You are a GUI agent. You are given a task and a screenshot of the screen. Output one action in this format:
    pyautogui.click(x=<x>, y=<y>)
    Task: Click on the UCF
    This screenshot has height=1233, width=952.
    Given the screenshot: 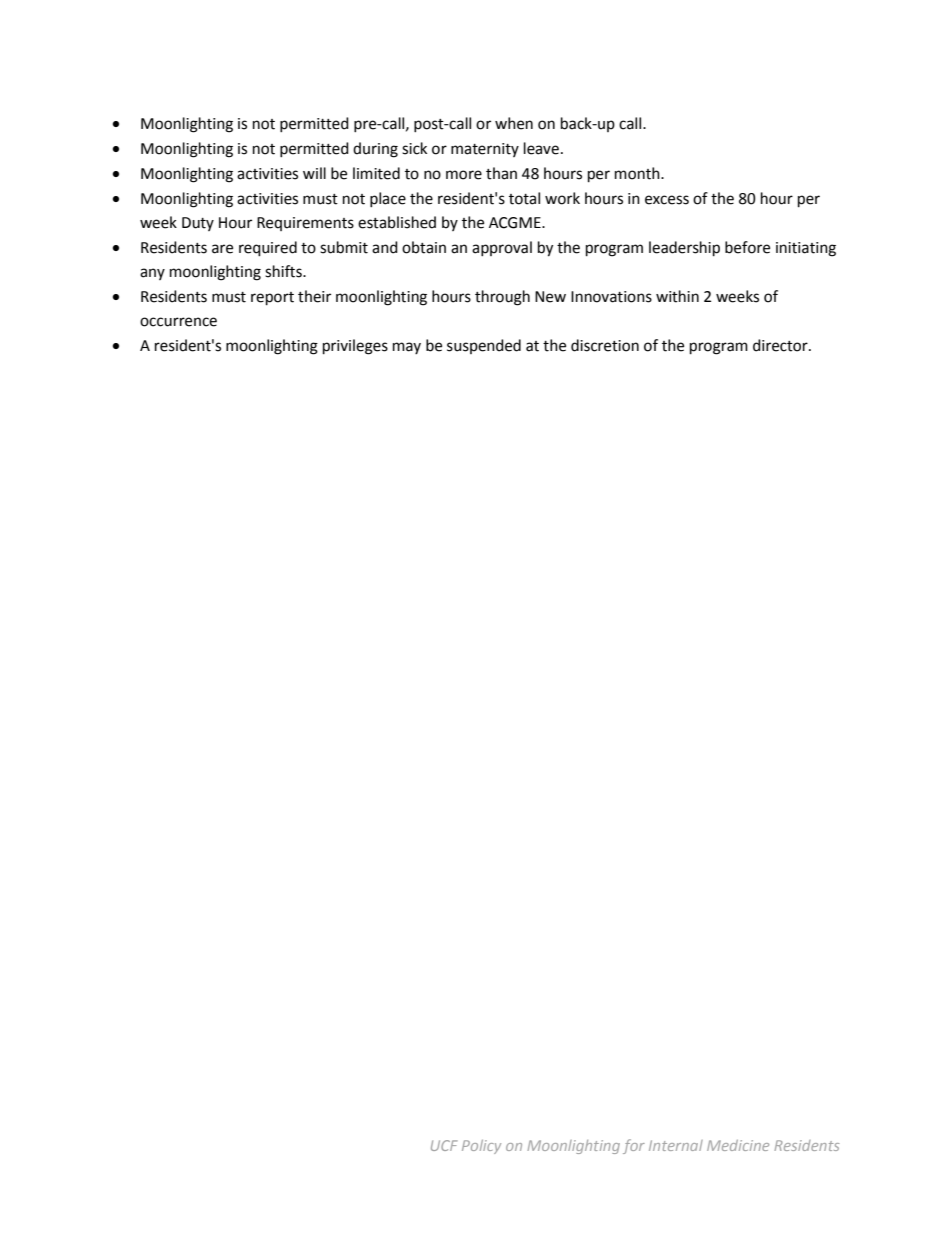 What is the action you would take?
    pyautogui.click(x=444, y=1145)
